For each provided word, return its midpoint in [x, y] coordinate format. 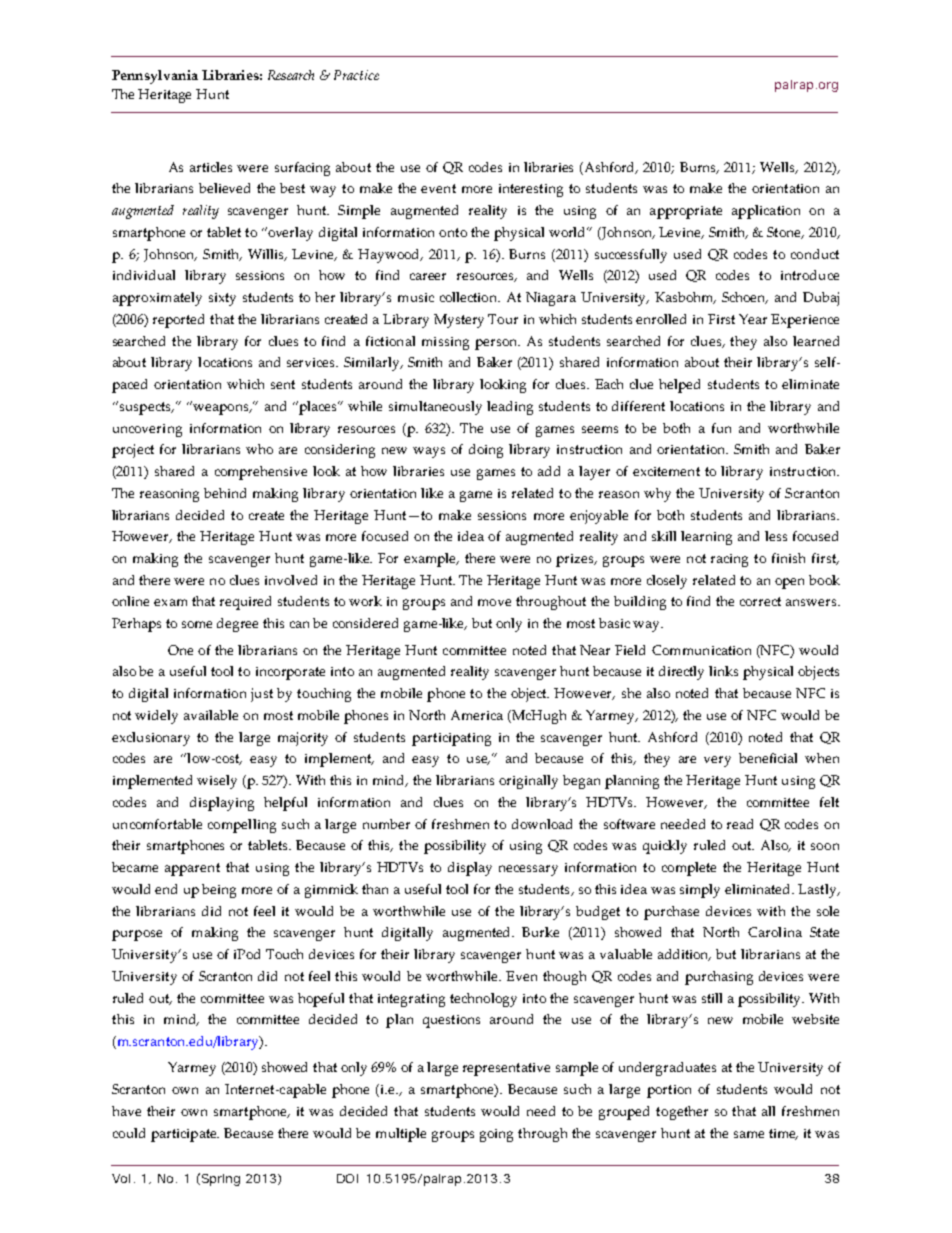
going [496, 1135]
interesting [531, 190]
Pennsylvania [155, 77]
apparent [192, 869]
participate [185, 1135]
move [494, 602]
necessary [528, 870]
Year [753, 319]
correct [760, 601]
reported [178, 321]
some [197, 624]
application [766, 212]
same [749, 1134]
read [740, 824]
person [497, 344]
